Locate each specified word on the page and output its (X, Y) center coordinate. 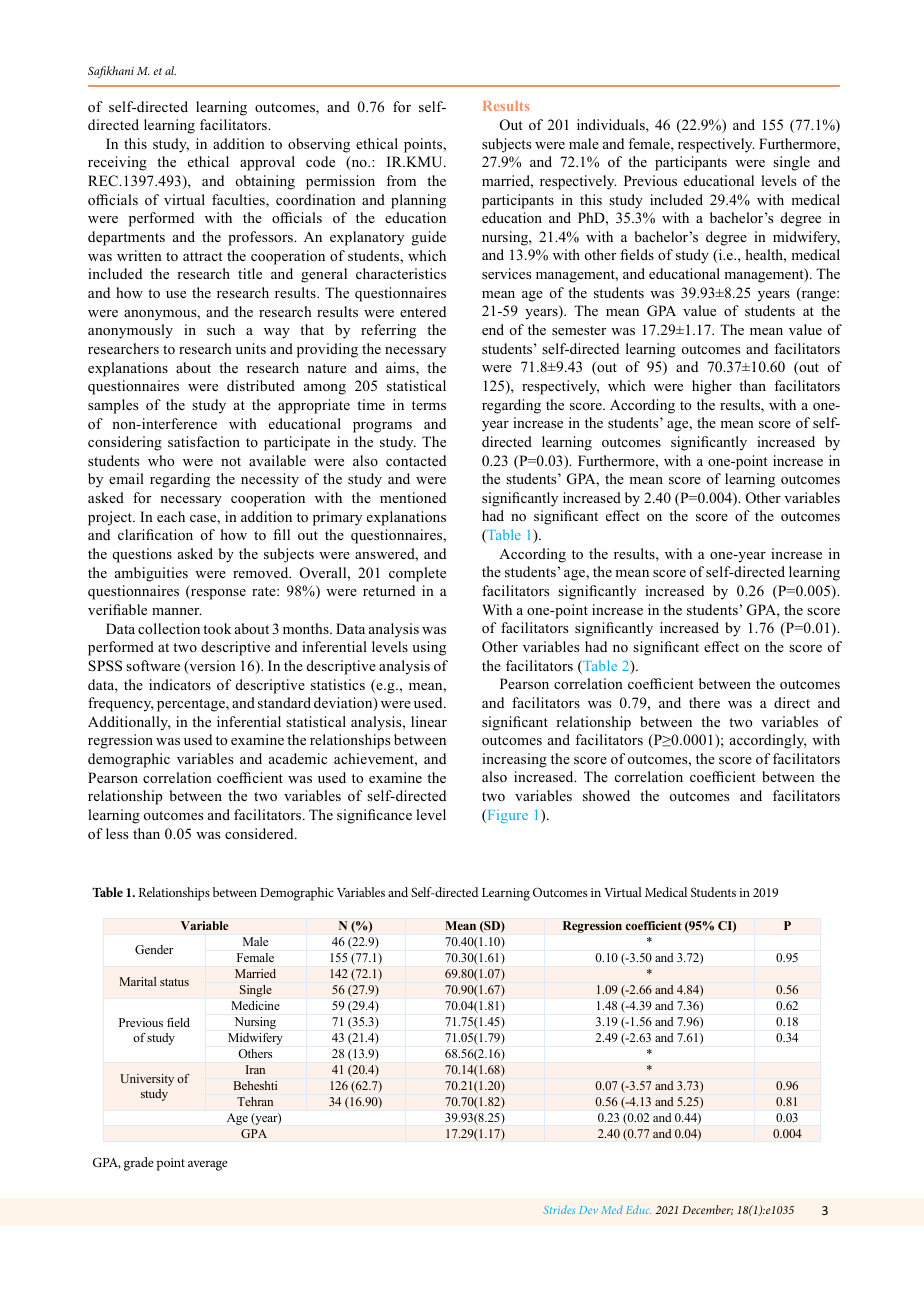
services (506, 273)
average (208, 1165)
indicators (180, 685)
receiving (117, 163)
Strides (559, 1209)
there (704, 702)
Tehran (255, 1101)
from (401, 180)
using (429, 648)
